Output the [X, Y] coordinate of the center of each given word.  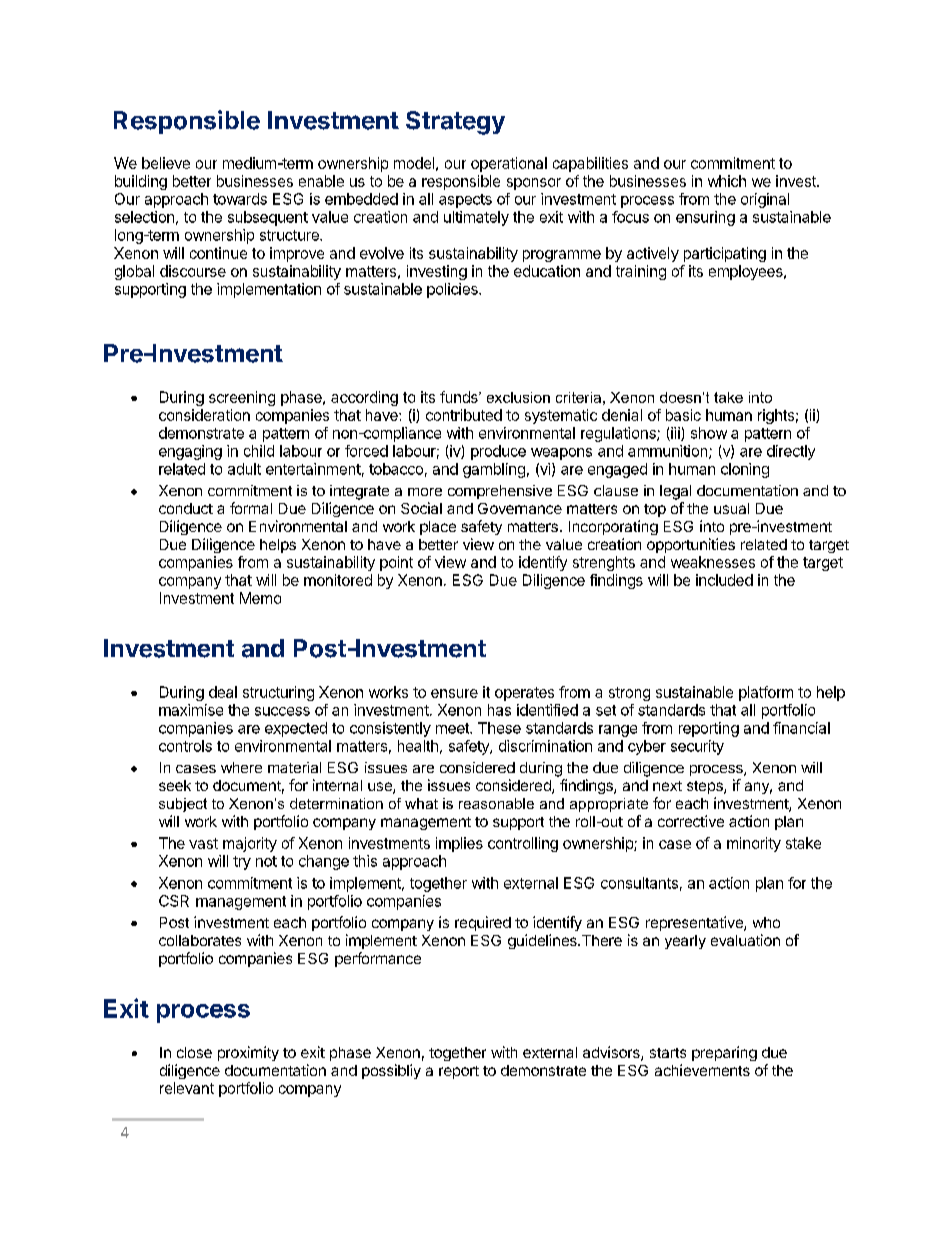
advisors [612, 1053]
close [194, 1052]
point [396, 563]
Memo [260, 598]
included [724, 580]
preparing [724, 1053]
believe [166, 163]
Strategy [455, 123]
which [727, 181]
